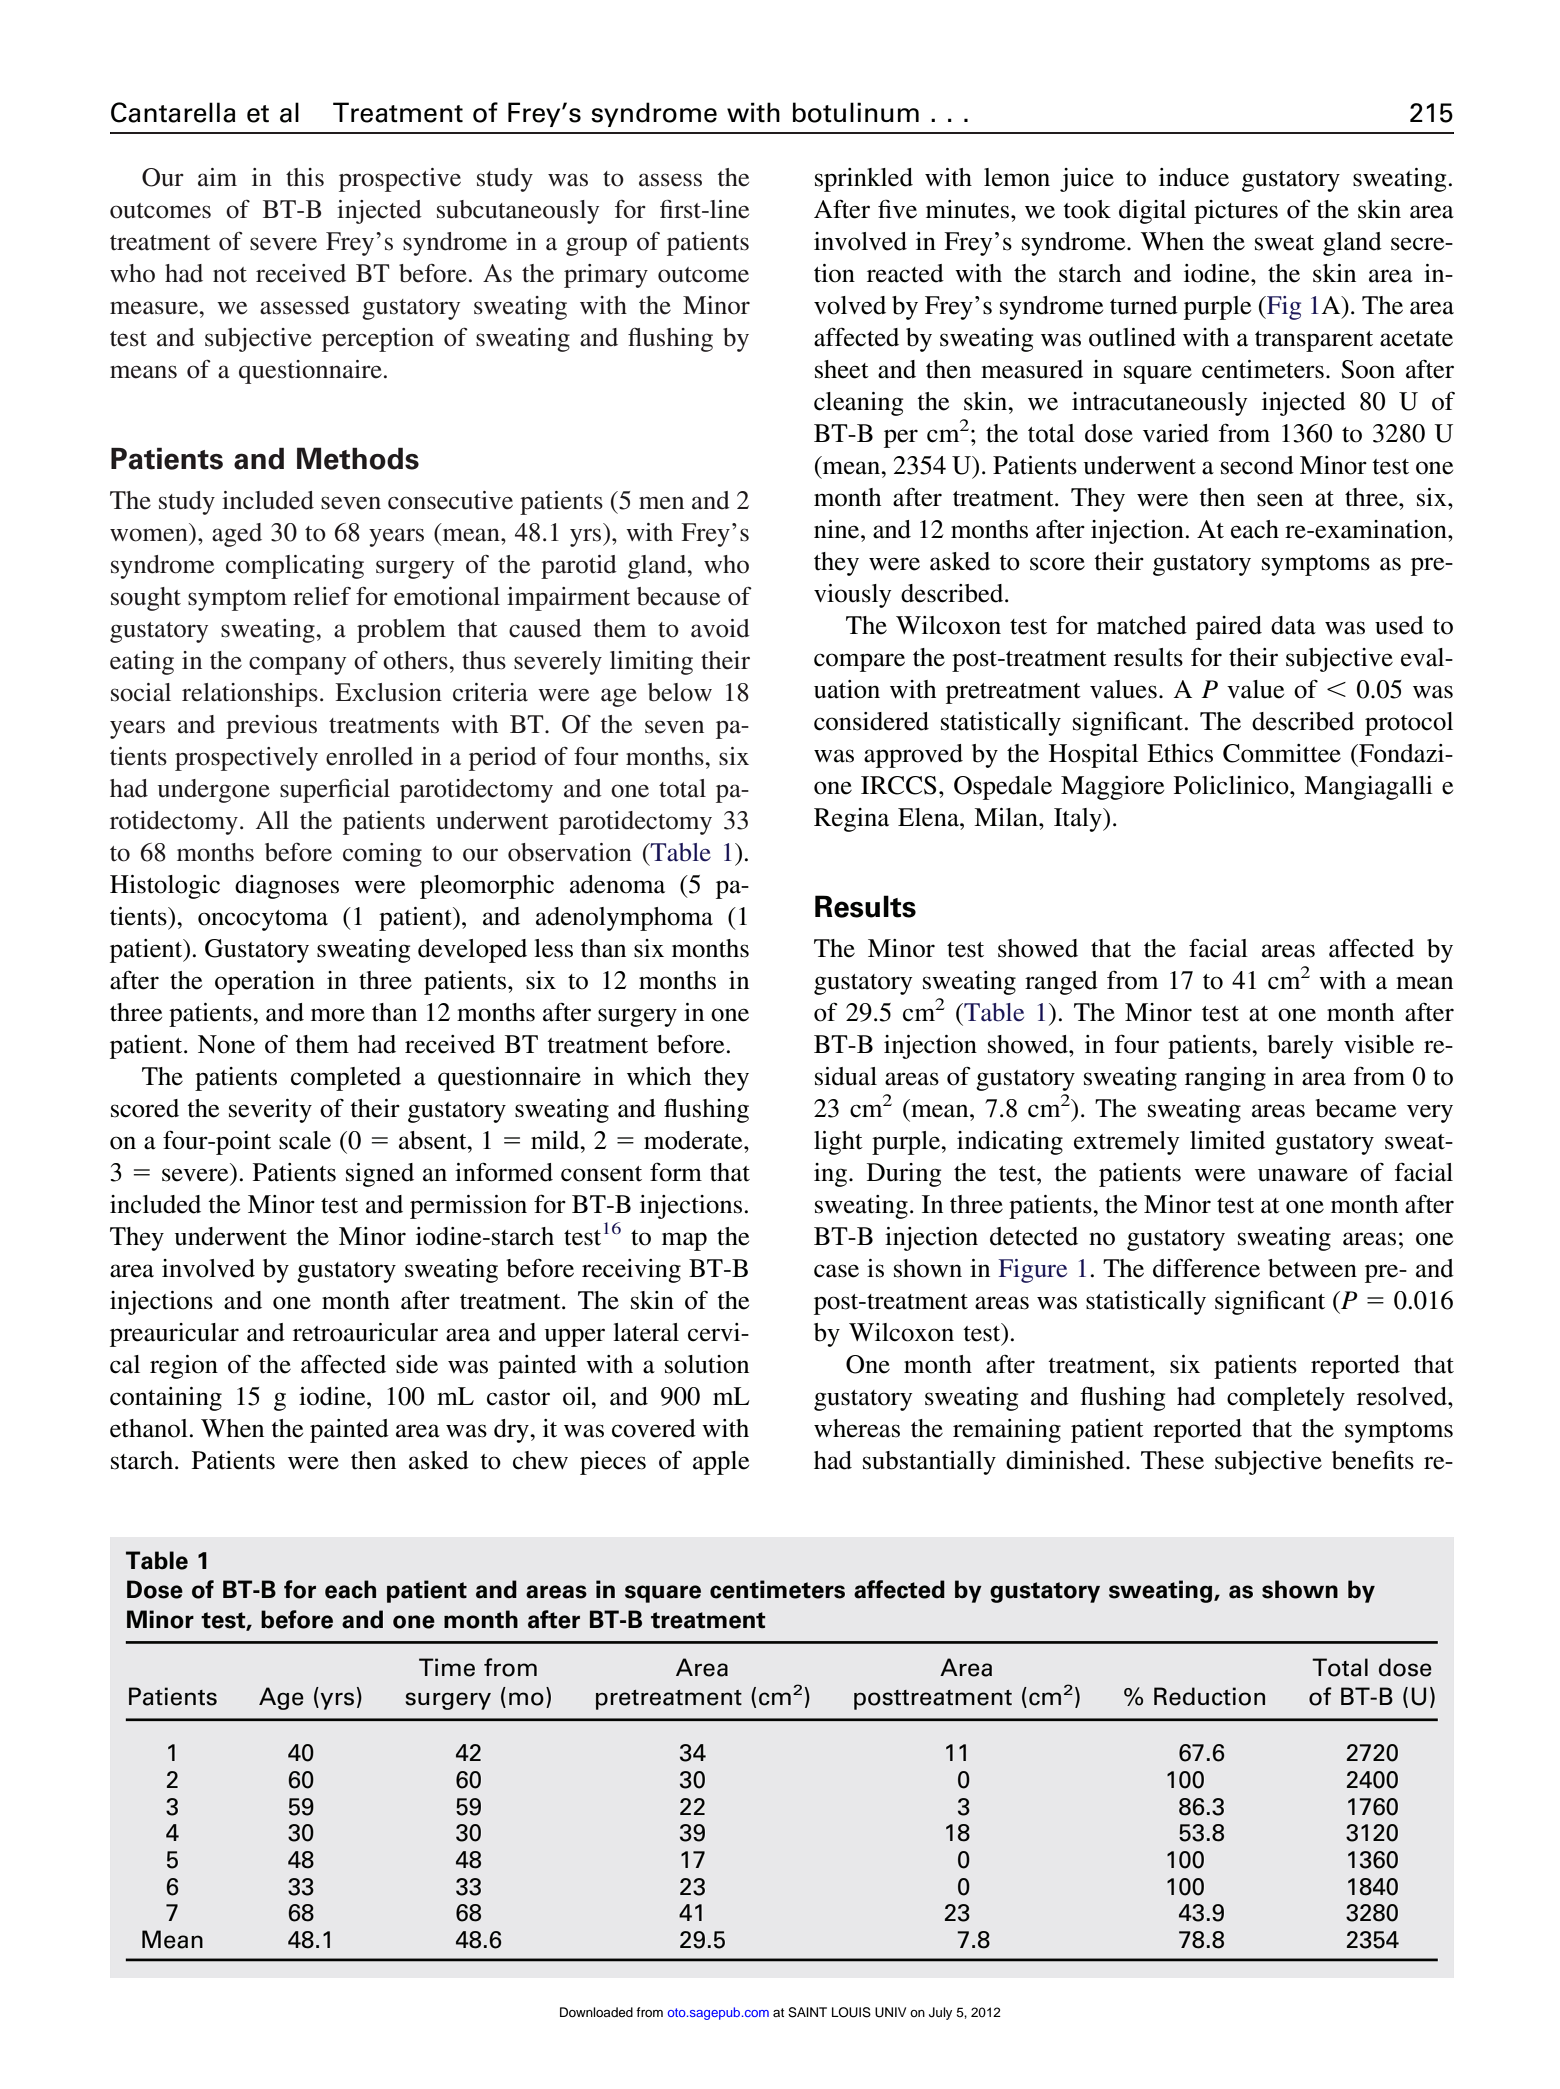 The width and height of the document is (1560, 2089). What do you see at coordinates (596, 2012) in the document?
I see `Downloaded` at bounding box center [596, 2012].
